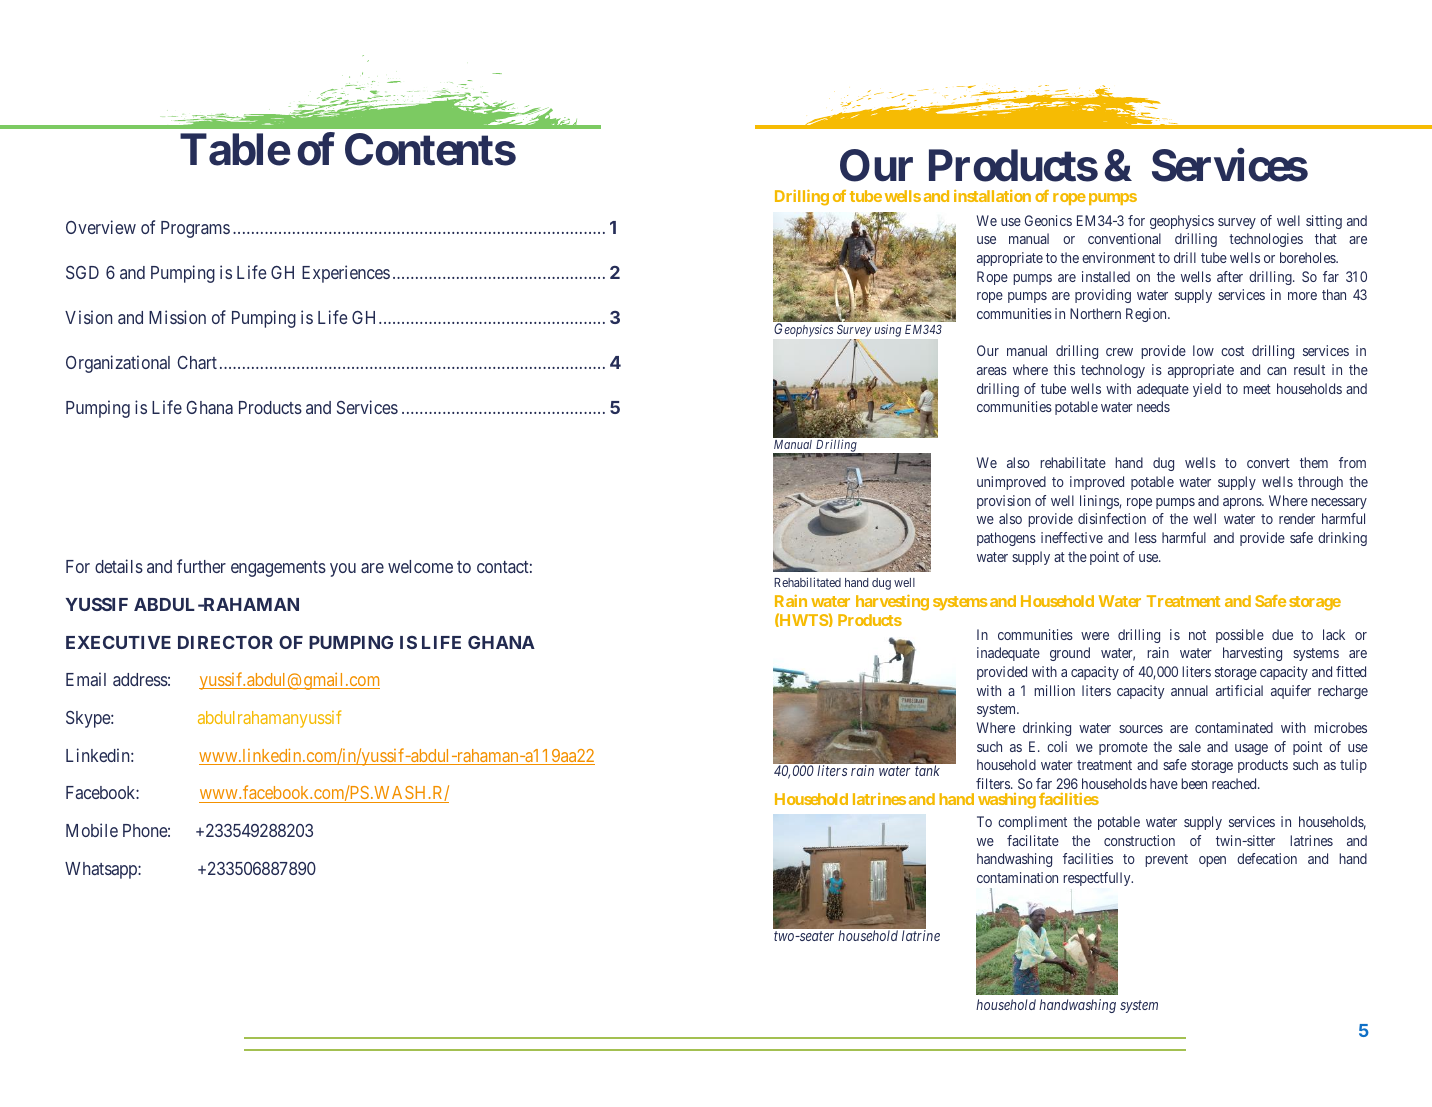 This screenshot has height=1107, width=1432. I want to click on DIRECTOR, so click(225, 642).
